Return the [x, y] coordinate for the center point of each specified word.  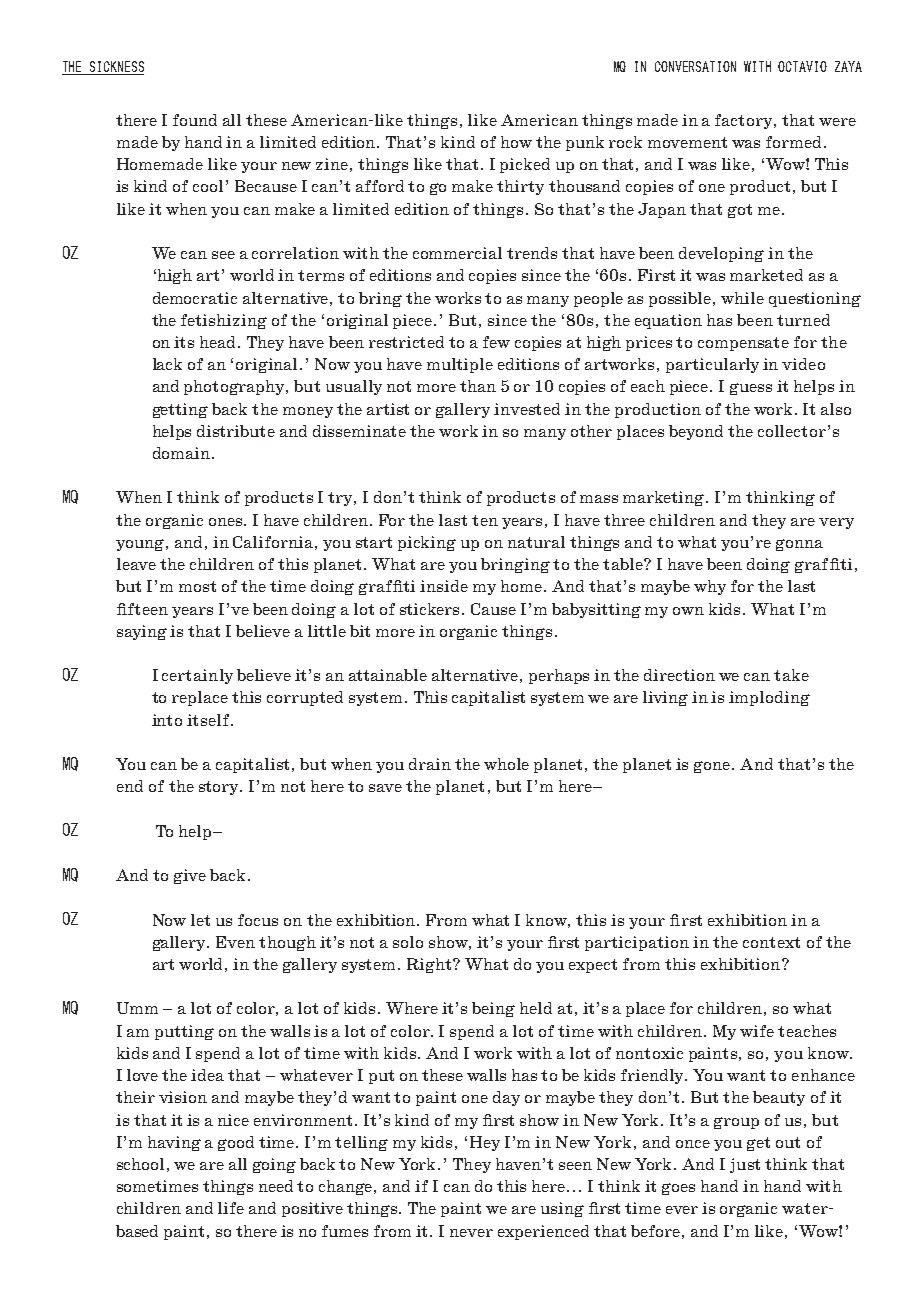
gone [713, 767]
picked [525, 165]
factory [745, 121]
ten [485, 520]
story [220, 788]
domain [181, 453]
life [231, 1208]
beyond [696, 432]
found [195, 120]
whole [506, 764]
